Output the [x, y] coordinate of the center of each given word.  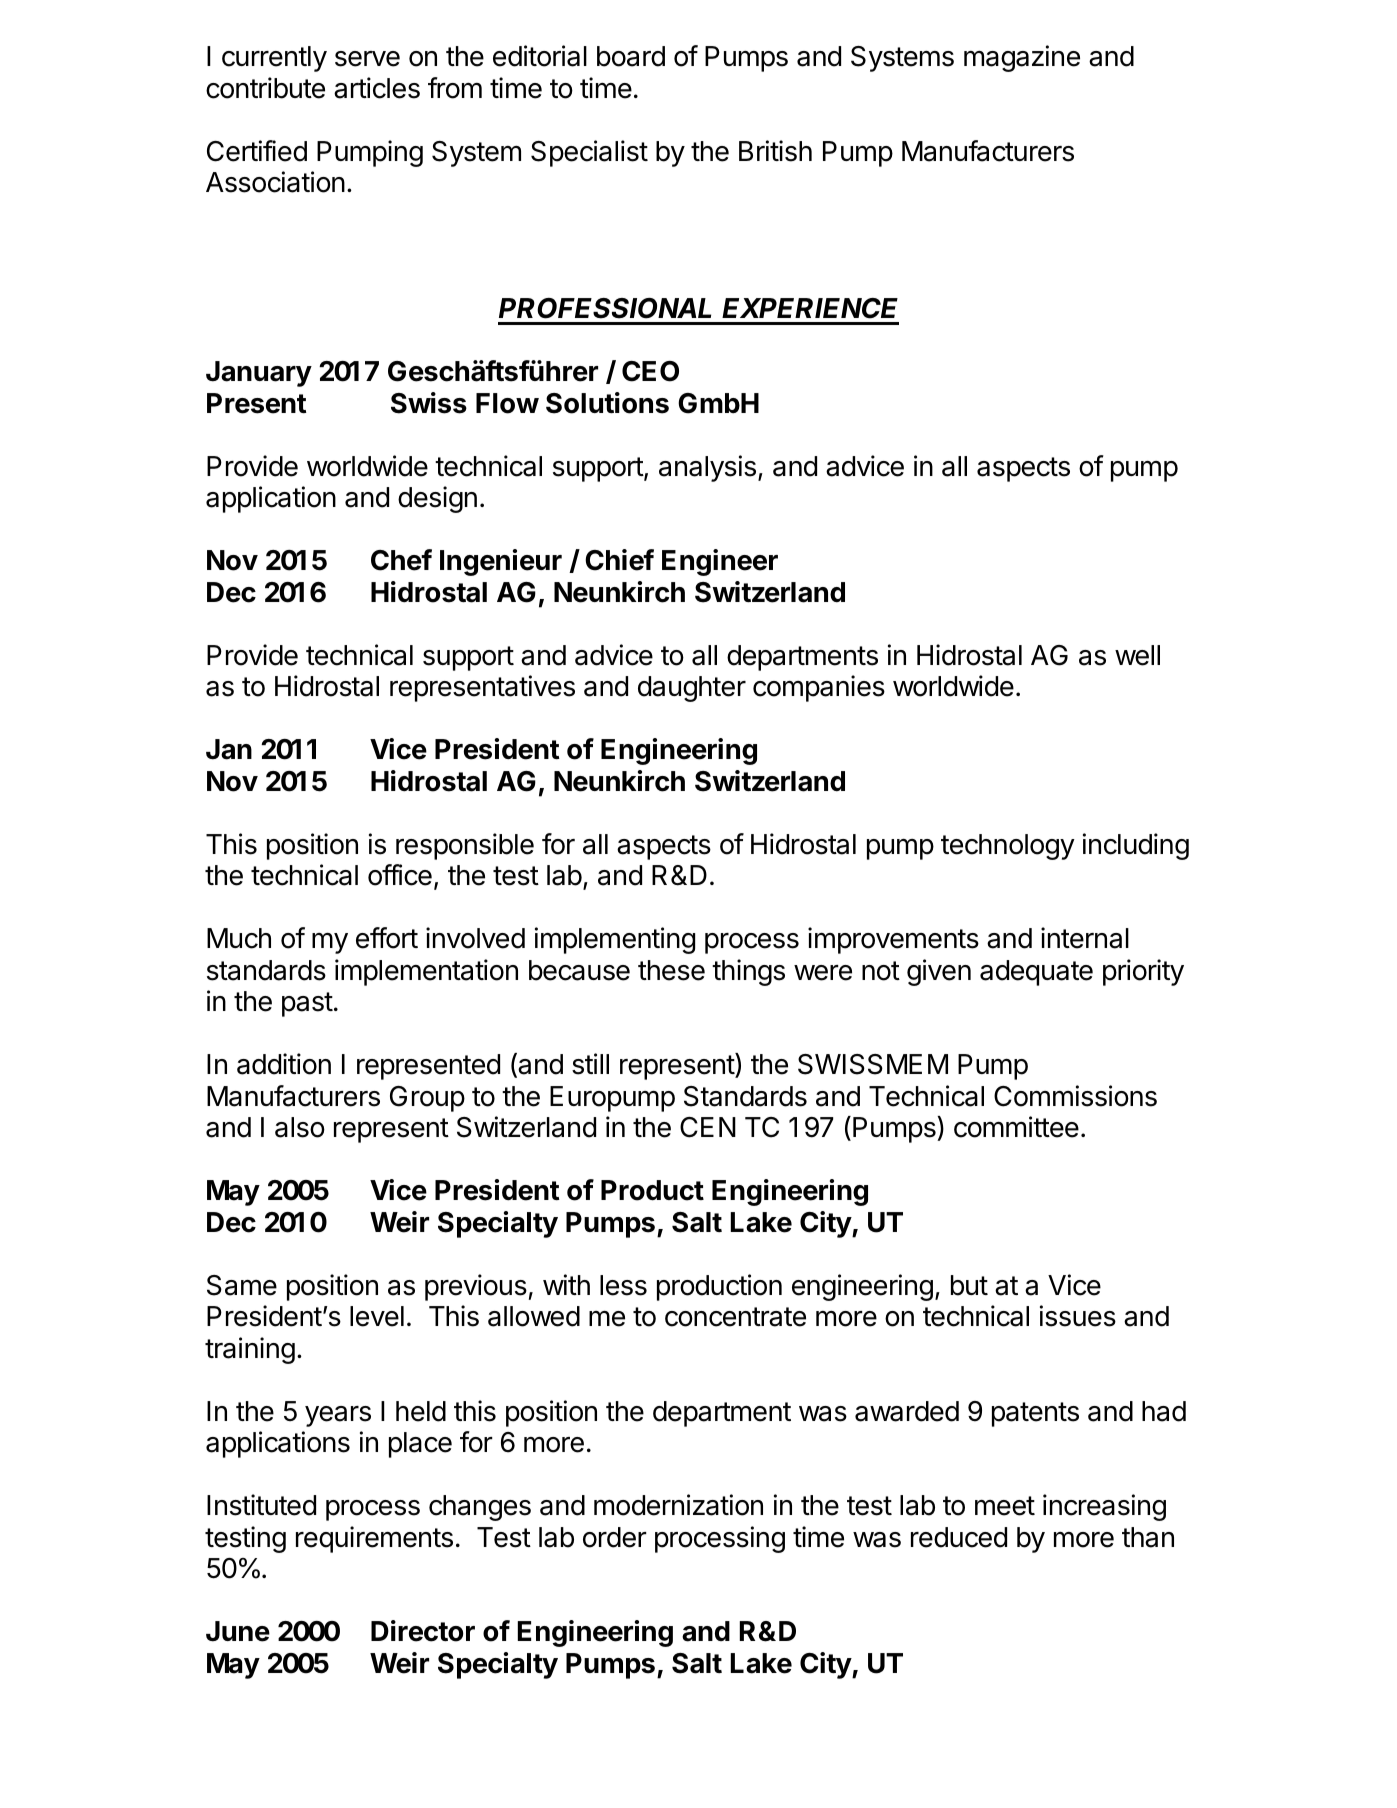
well [1137, 655]
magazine [1022, 58]
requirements [374, 1539]
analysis [707, 468]
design [437, 499]
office [400, 875]
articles [377, 88]
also [300, 1127]
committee [1016, 1127]
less [623, 1285]
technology [1008, 847]
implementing [615, 940]
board [631, 56]
